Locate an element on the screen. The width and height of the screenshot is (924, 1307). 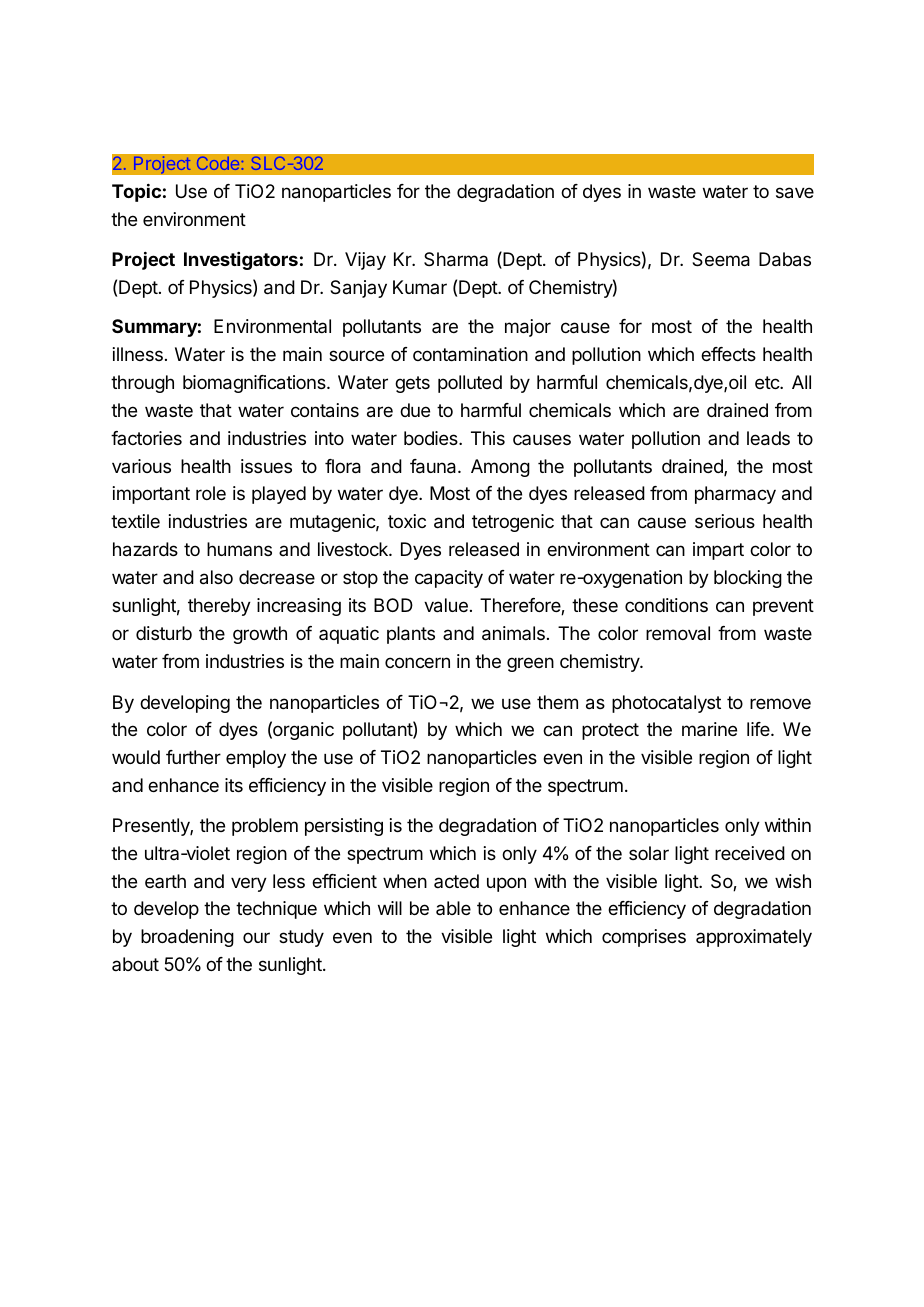
marine is located at coordinates (709, 729).
